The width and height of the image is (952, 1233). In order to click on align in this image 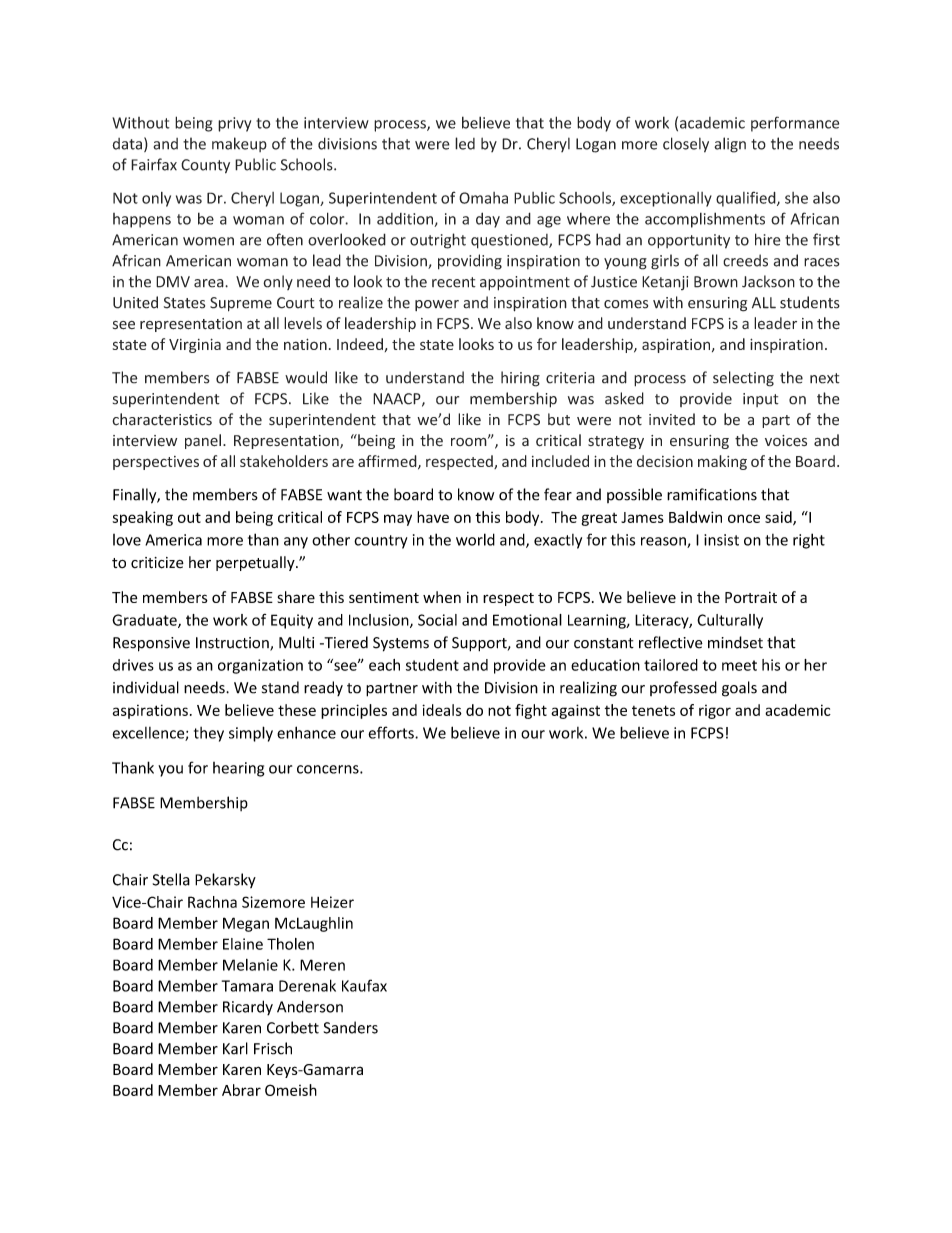, I will do `click(730, 145)`.
